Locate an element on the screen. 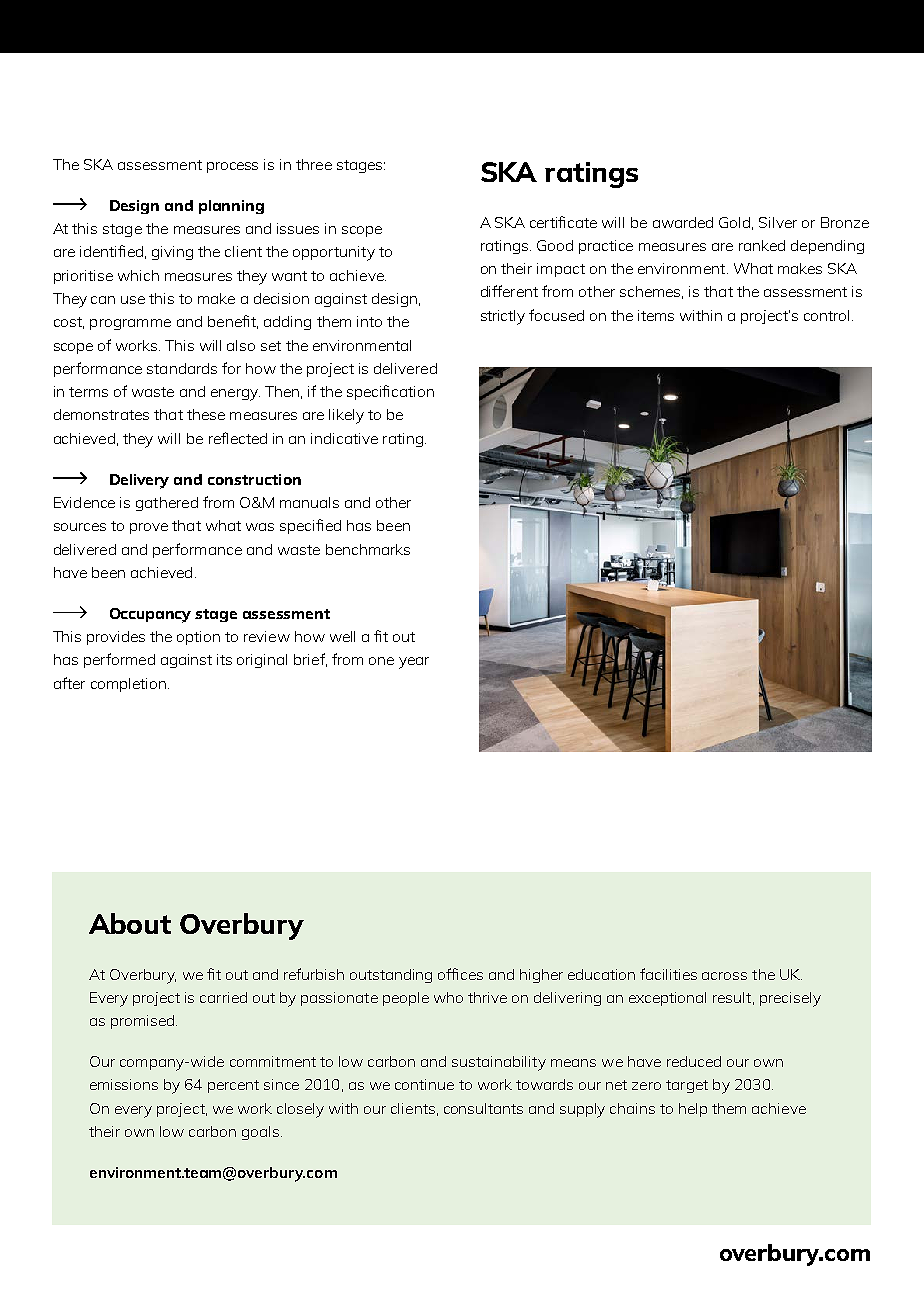  Silver is located at coordinates (778, 222).
